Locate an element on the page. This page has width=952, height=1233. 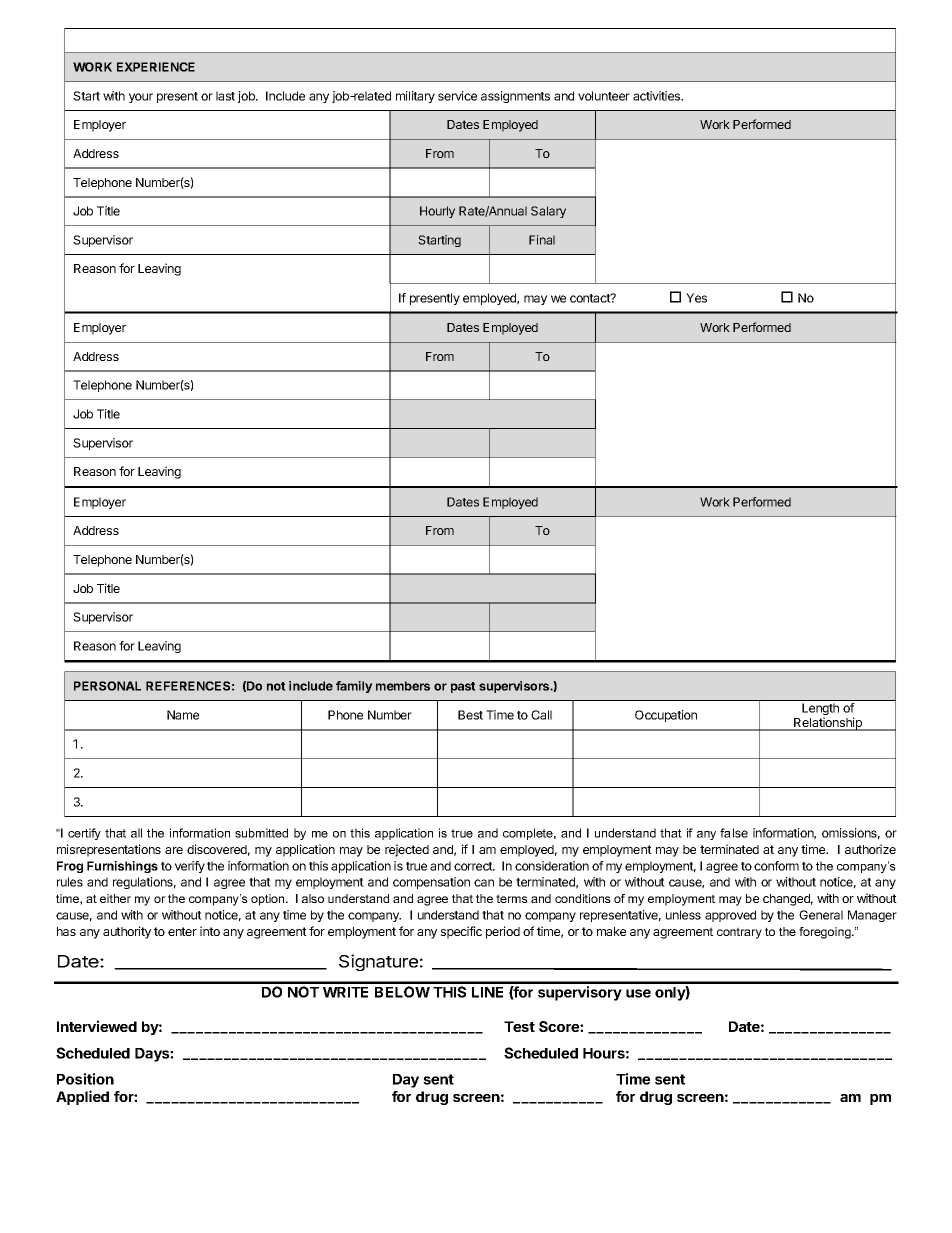
service is located at coordinates (457, 96).
